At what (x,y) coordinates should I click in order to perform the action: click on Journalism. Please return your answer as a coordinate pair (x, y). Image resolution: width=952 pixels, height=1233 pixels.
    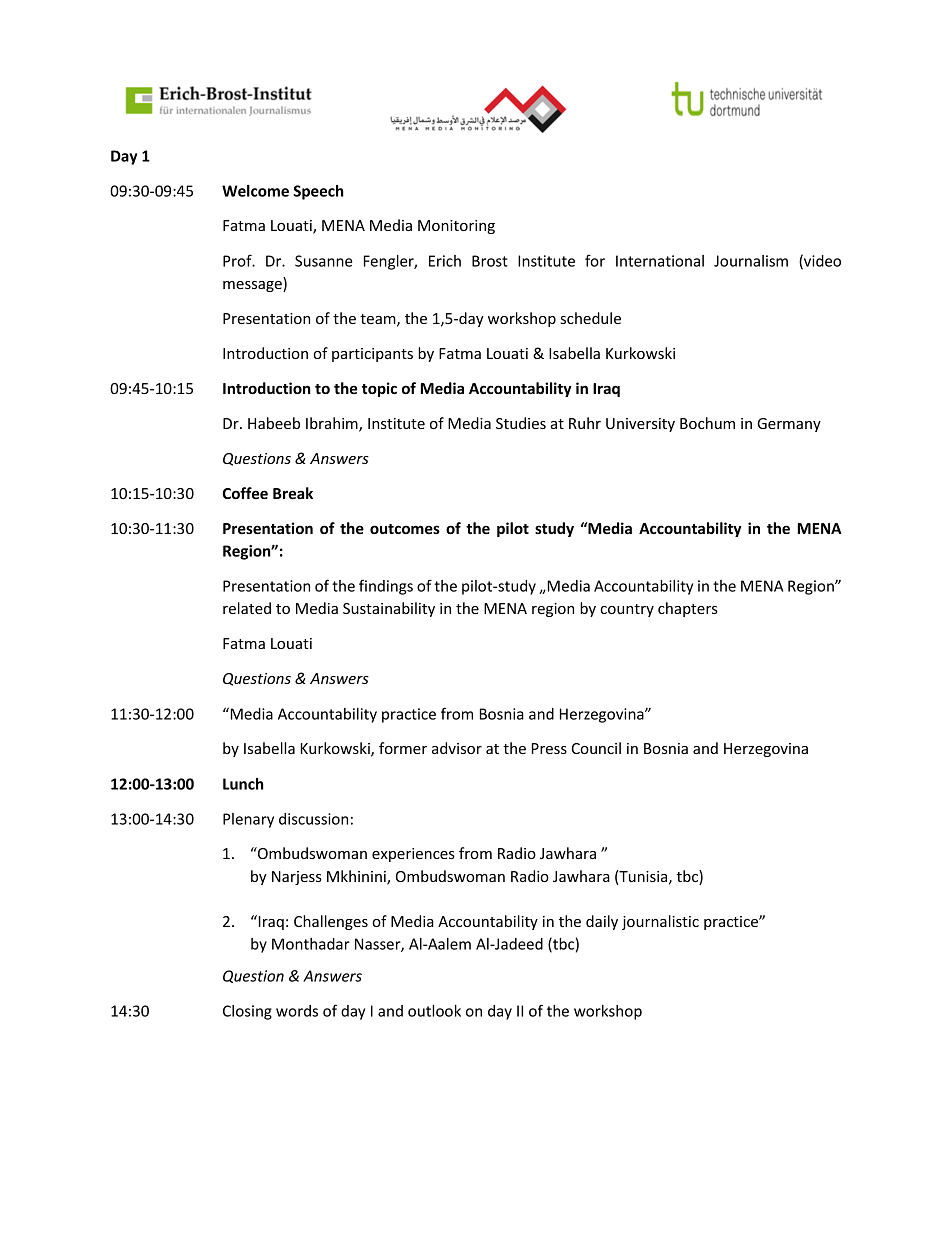
    Looking at the image, I should click on (751, 261).
